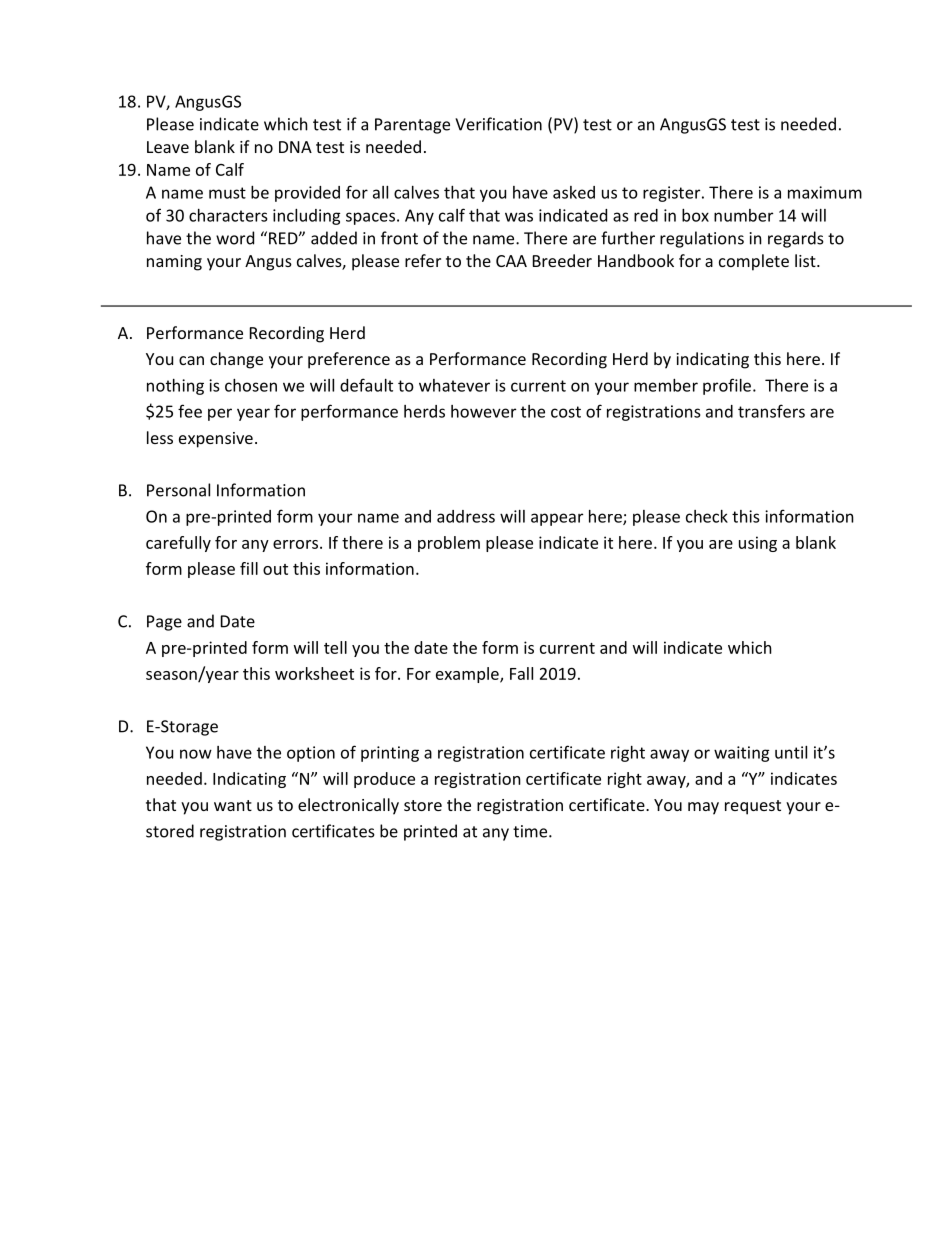 The height and width of the document is (1233, 952). Describe the element at coordinates (233, 805) in the document. I see `want` at that location.
